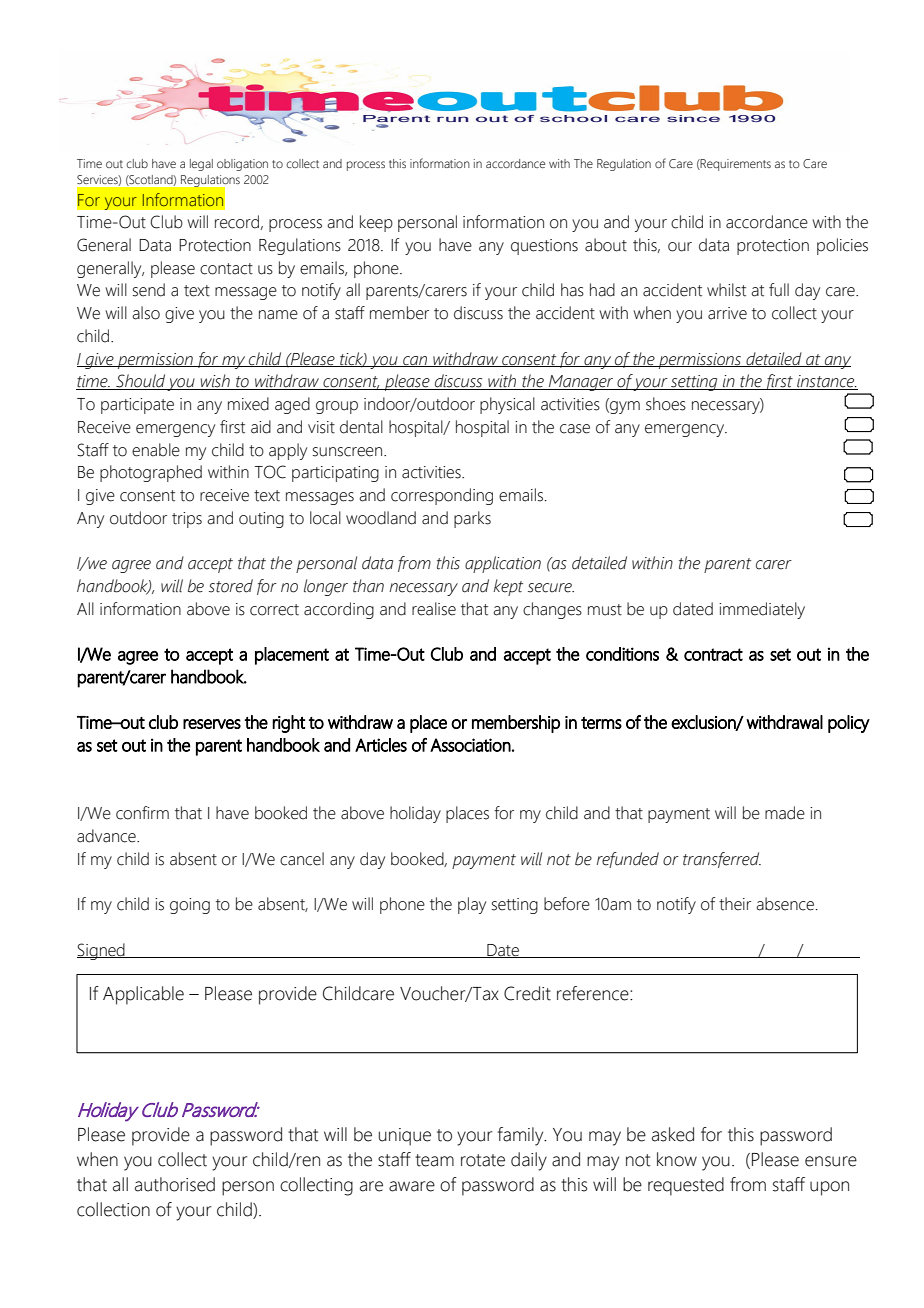 This screenshot has width=924, height=1308. I want to click on Association, so click(470, 745).
